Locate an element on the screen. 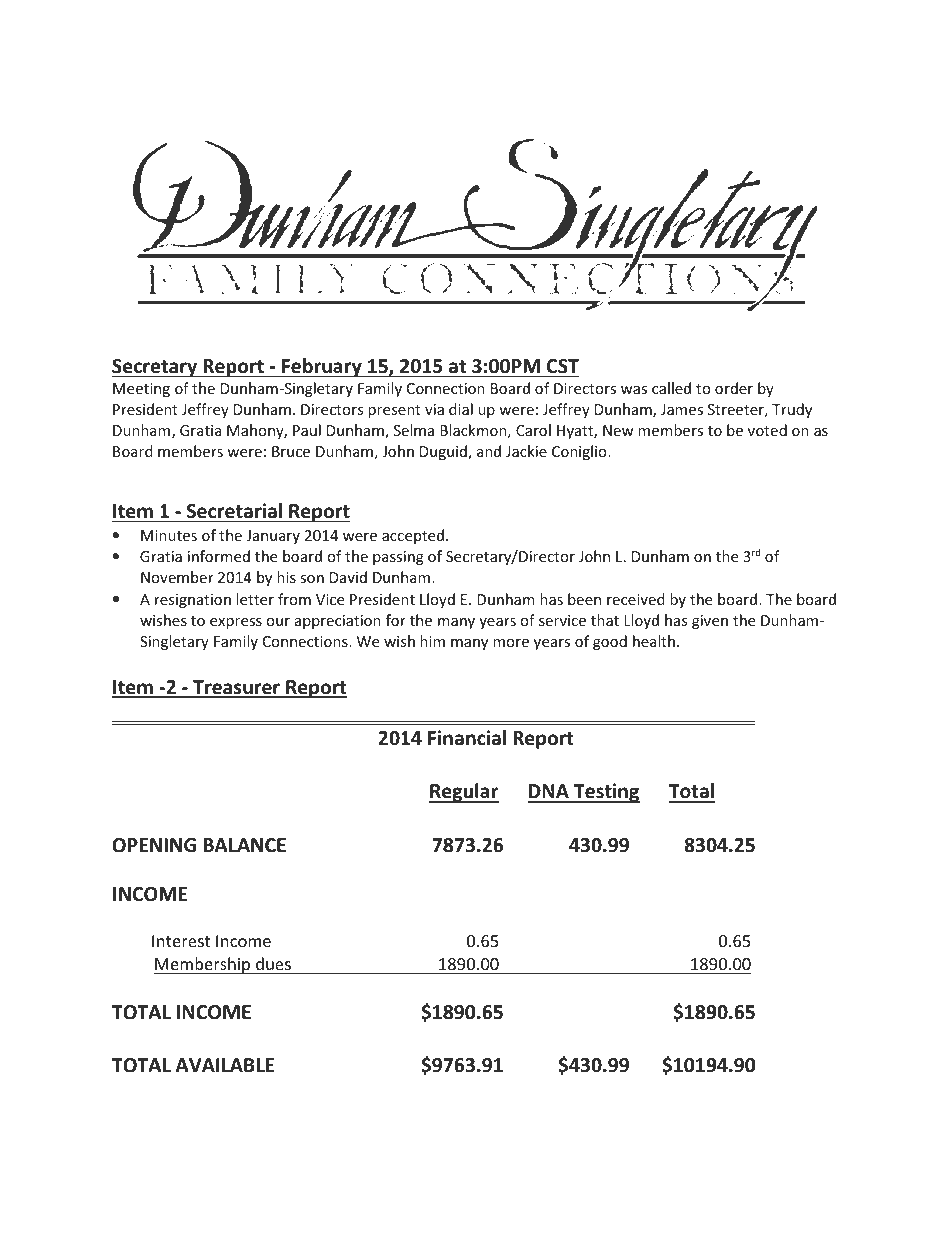 The height and width of the screenshot is (1233, 952). Meeting is located at coordinates (141, 390).
